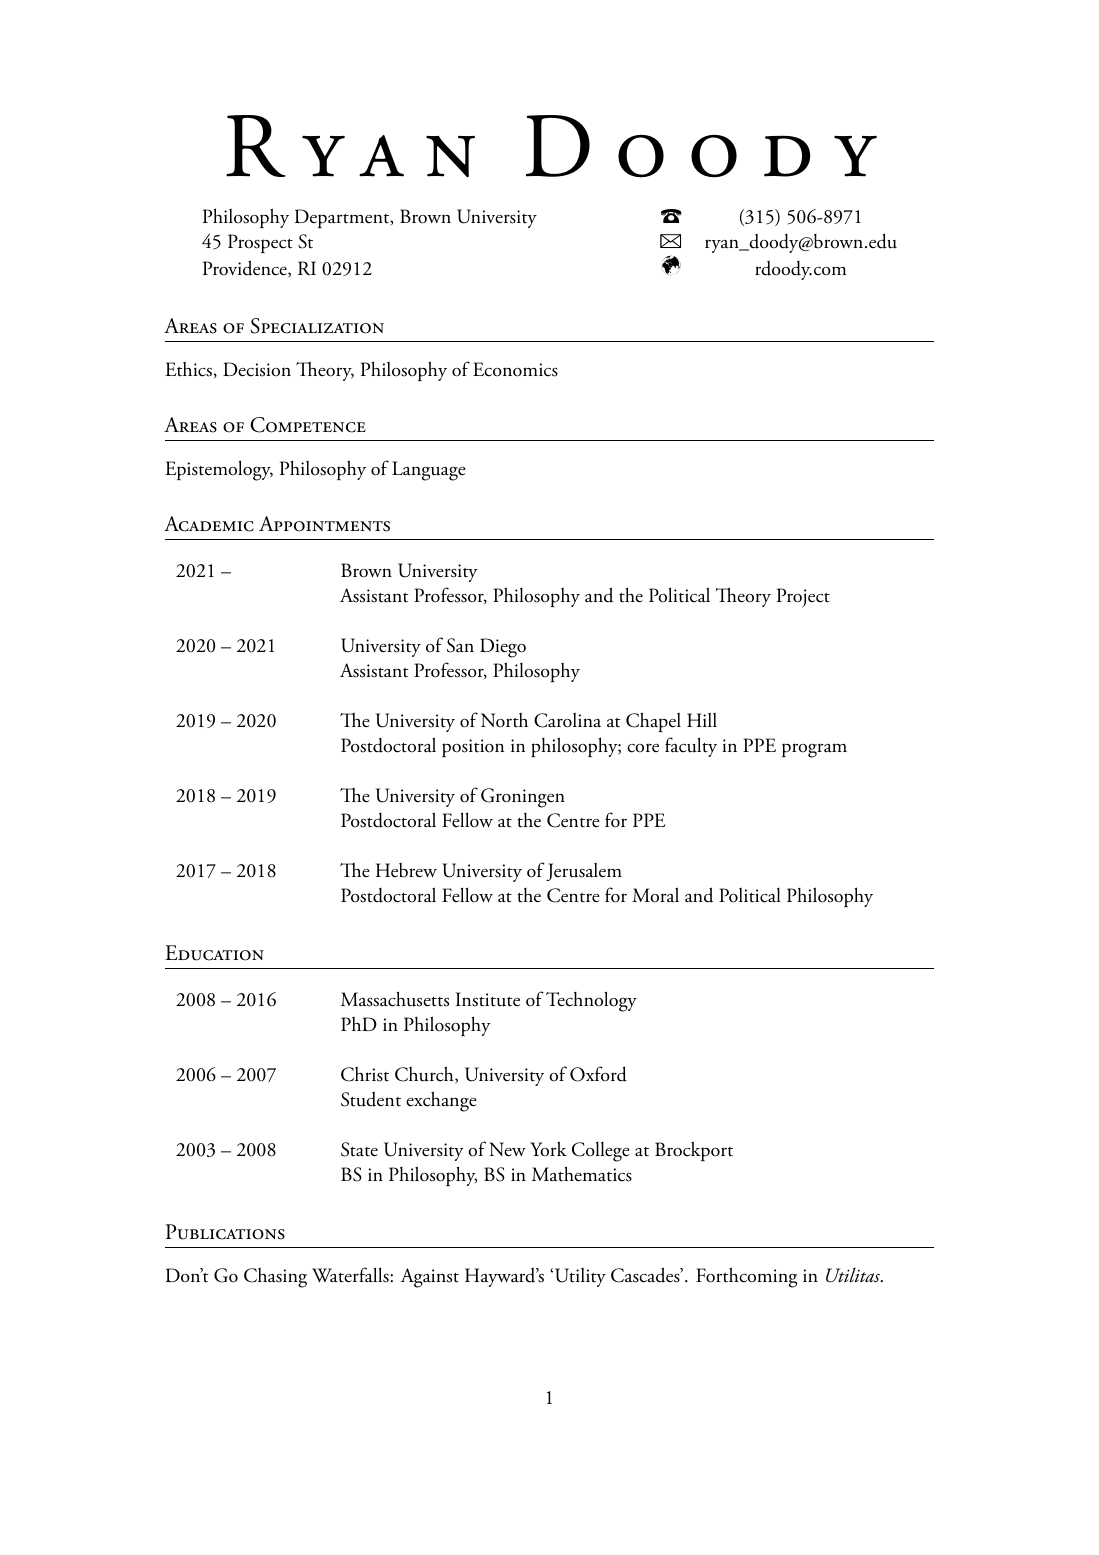 This screenshot has width=1099, height=1555. I want to click on Economics, so click(515, 369).
